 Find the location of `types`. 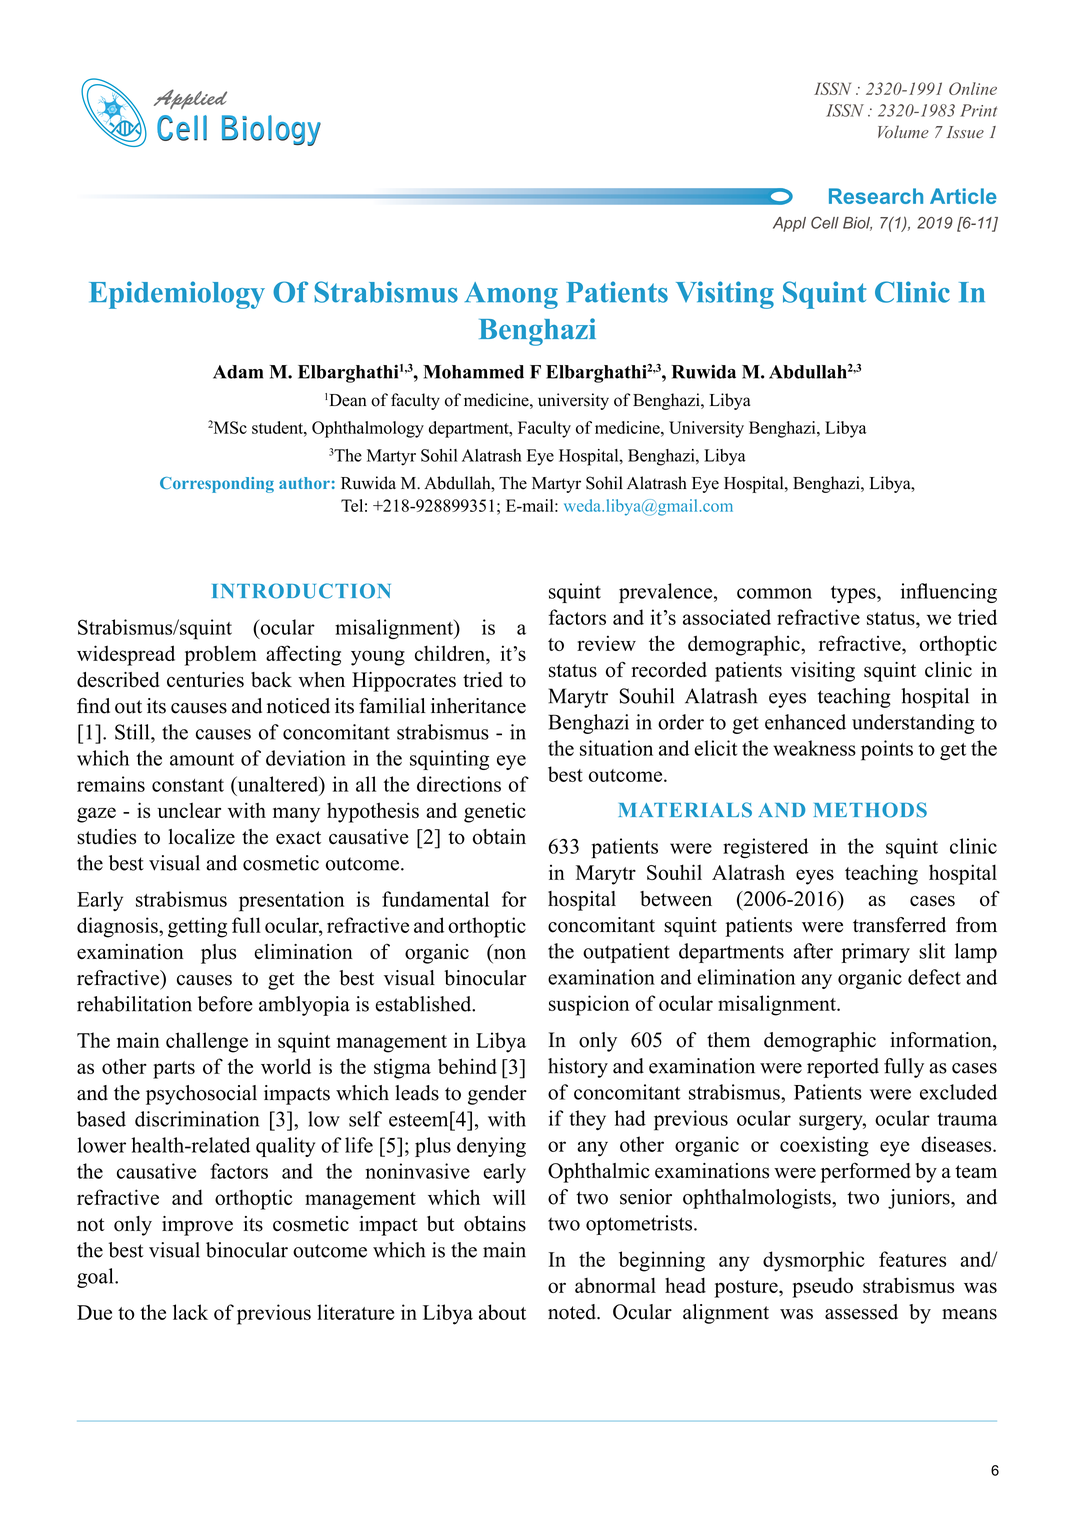

types is located at coordinates (854, 594).
